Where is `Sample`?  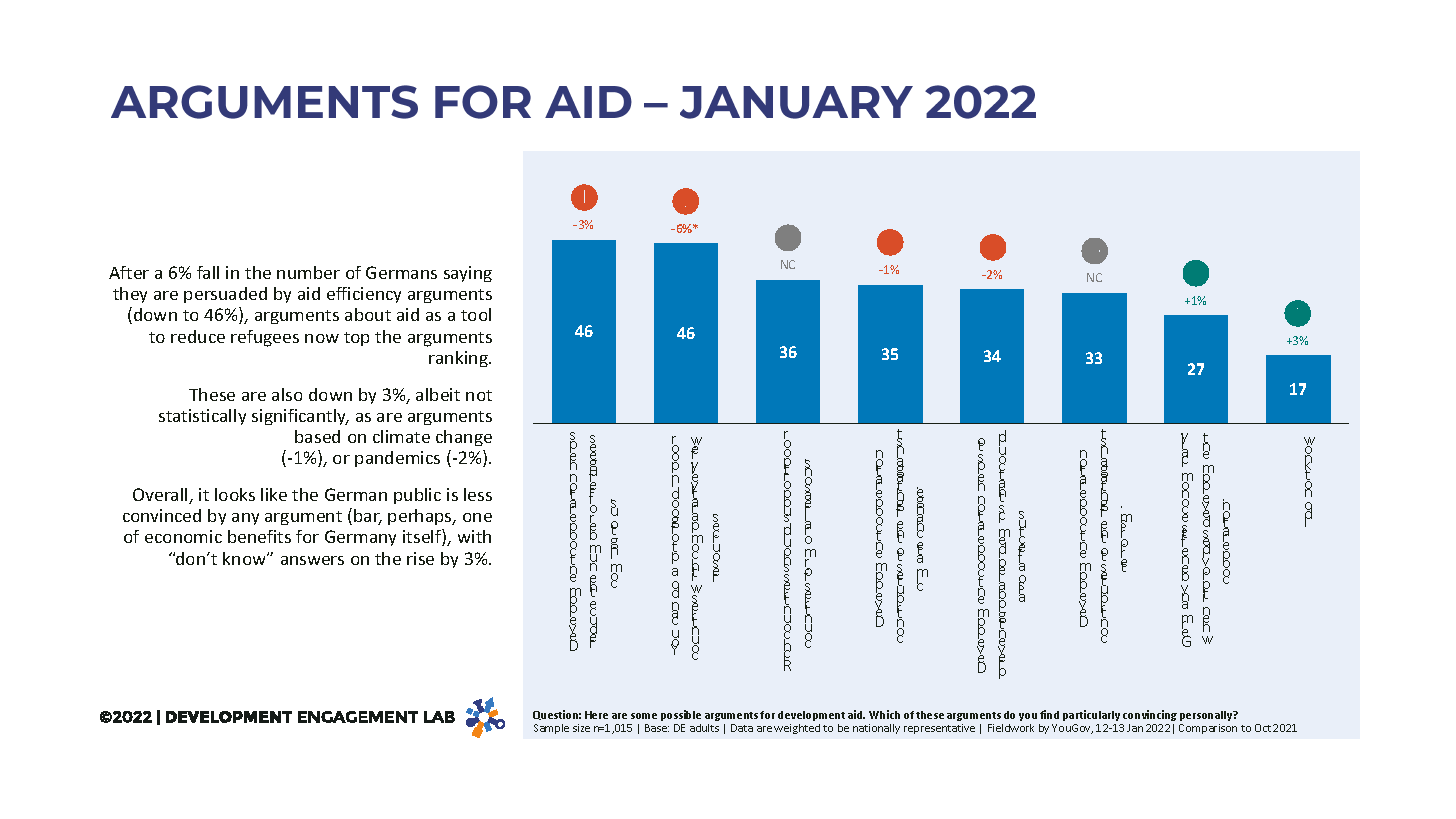
Sample is located at coordinates (551, 729).
